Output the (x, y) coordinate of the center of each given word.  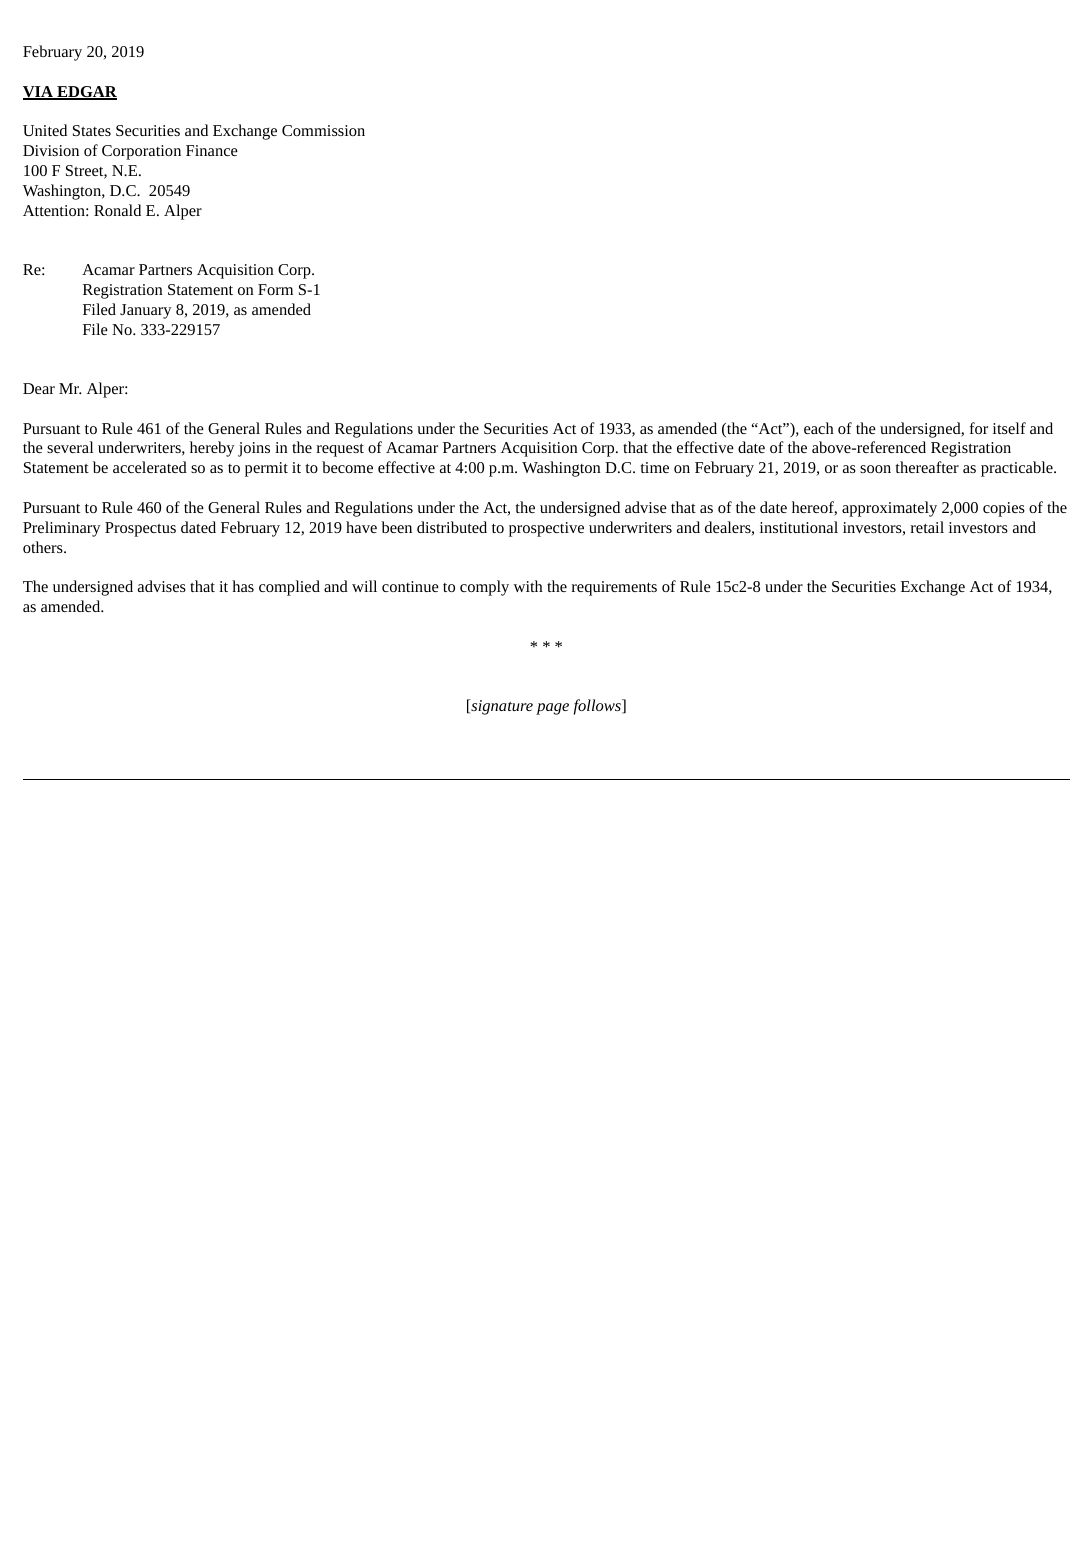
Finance (212, 150)
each (819, 428)
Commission (323, 130)
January (145, 311)
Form (275, 289)
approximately (889, 509)
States (92, 130)
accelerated (150, 467)
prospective (546, 529)
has (243, 586)
